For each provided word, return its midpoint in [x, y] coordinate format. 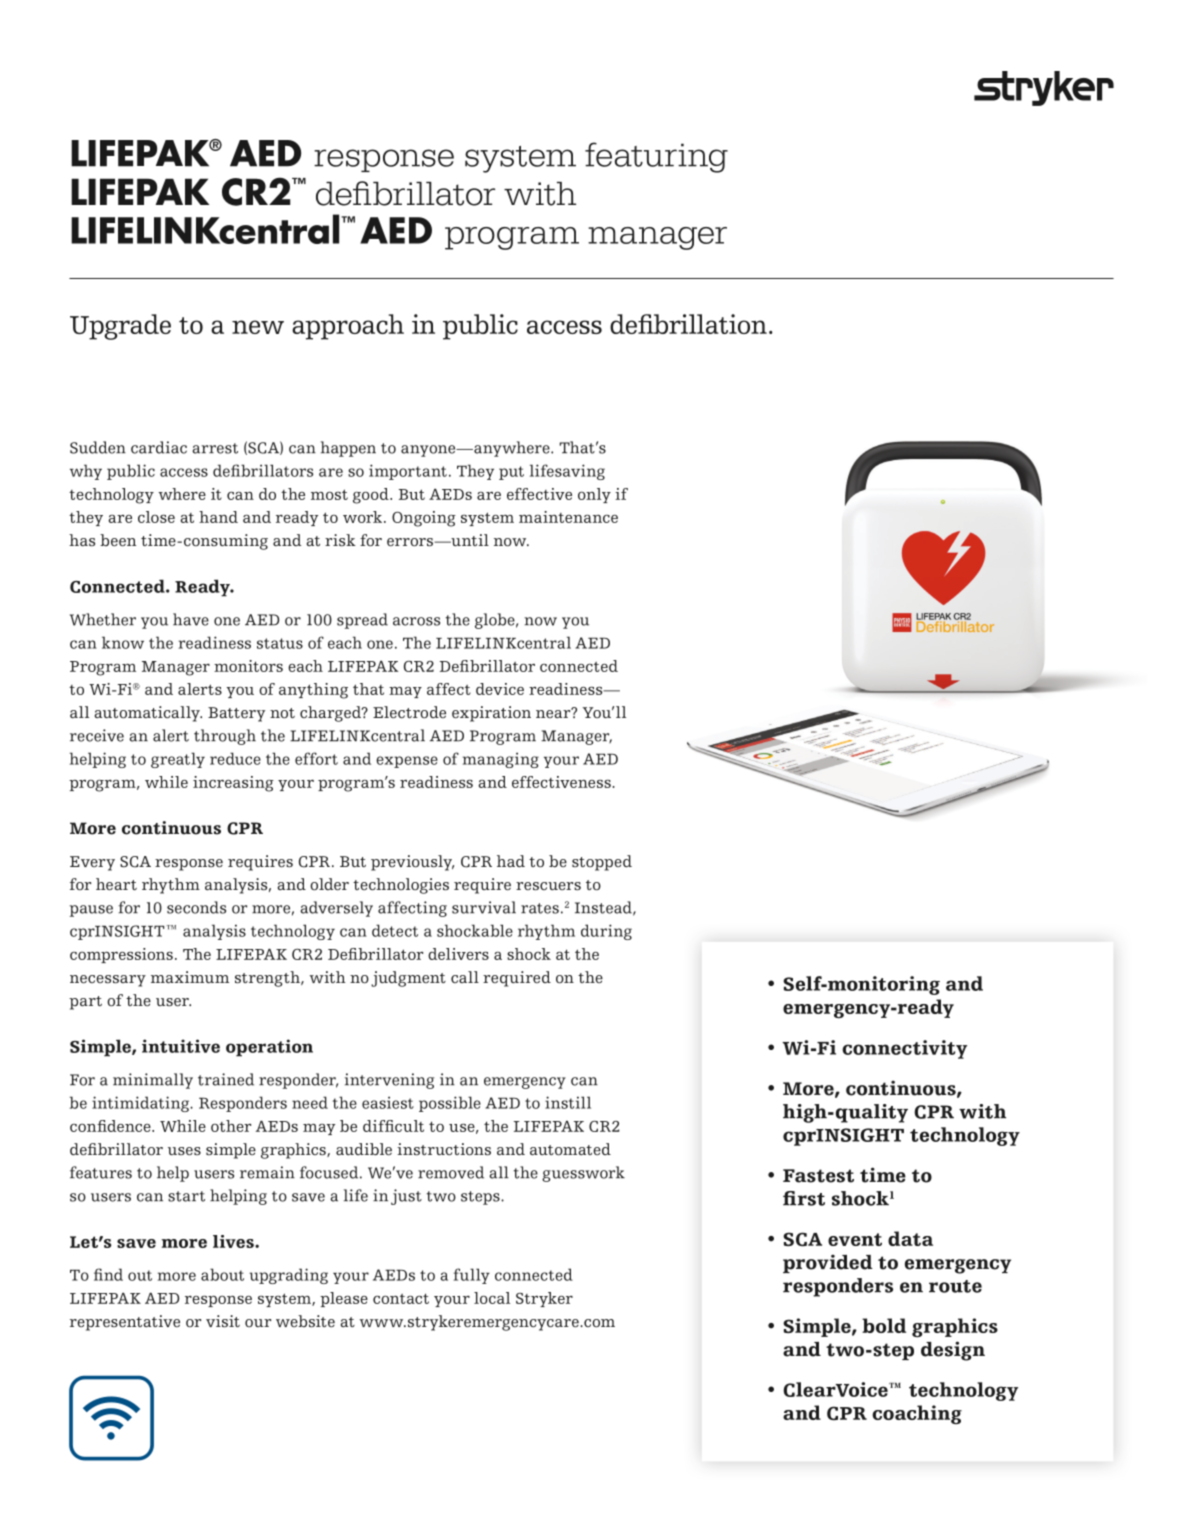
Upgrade [120, 327]
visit [223, 1321]
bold [884, 1325]
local [492, 1298]
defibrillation [688, 324]
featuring [656, 157]
